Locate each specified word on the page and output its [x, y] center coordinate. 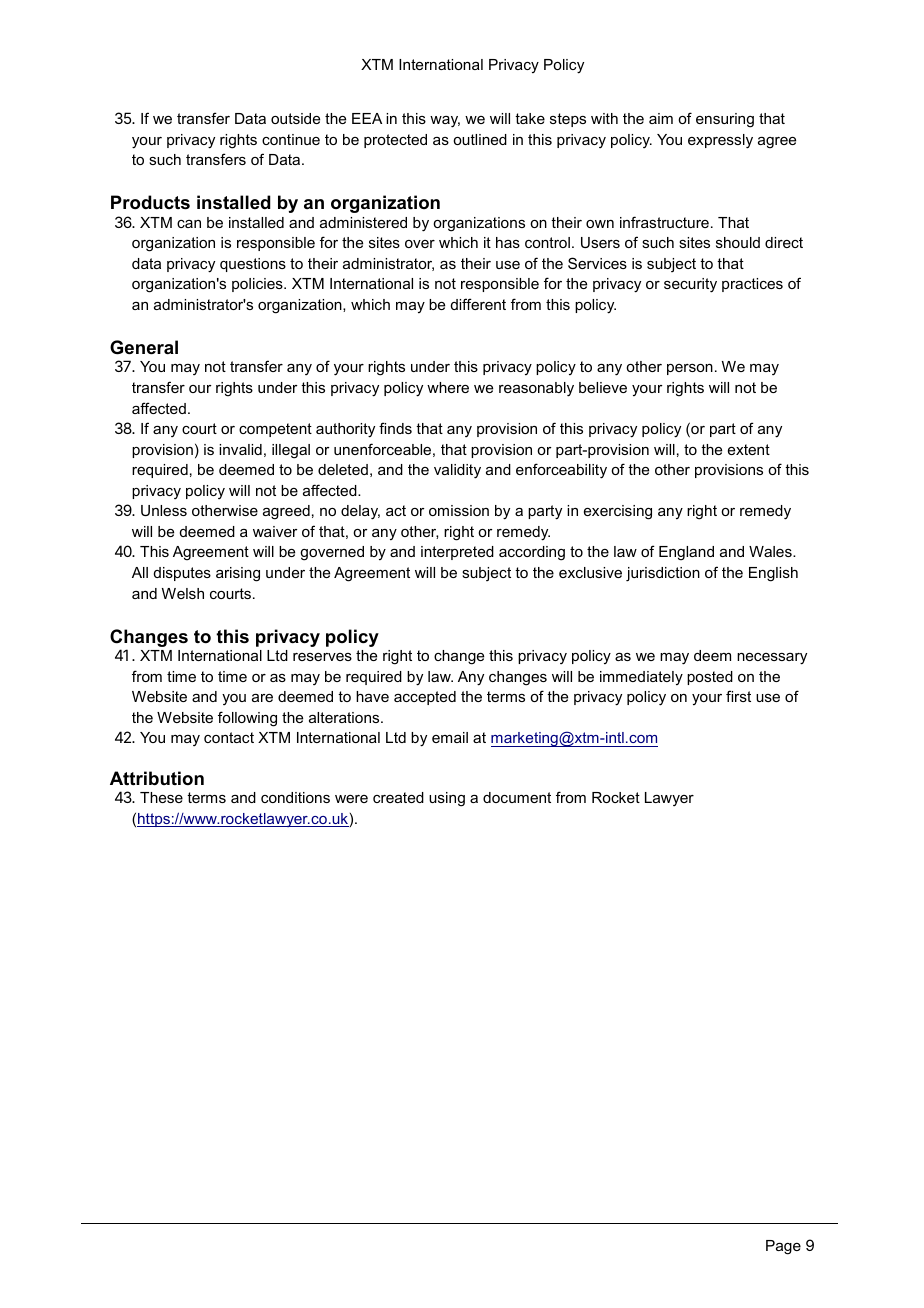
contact [229, 737]
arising [238, 574]
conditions [295, 797]
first [738, 696]
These [161, 797]
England [686, 553]
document [517, 797]
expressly [720, 141]
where [448, 387]
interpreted [457, 553]
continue [291, 139]
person [690, 369]
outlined [480, 139]
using [447, 799]
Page [783, 1247]
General [144, 347]
